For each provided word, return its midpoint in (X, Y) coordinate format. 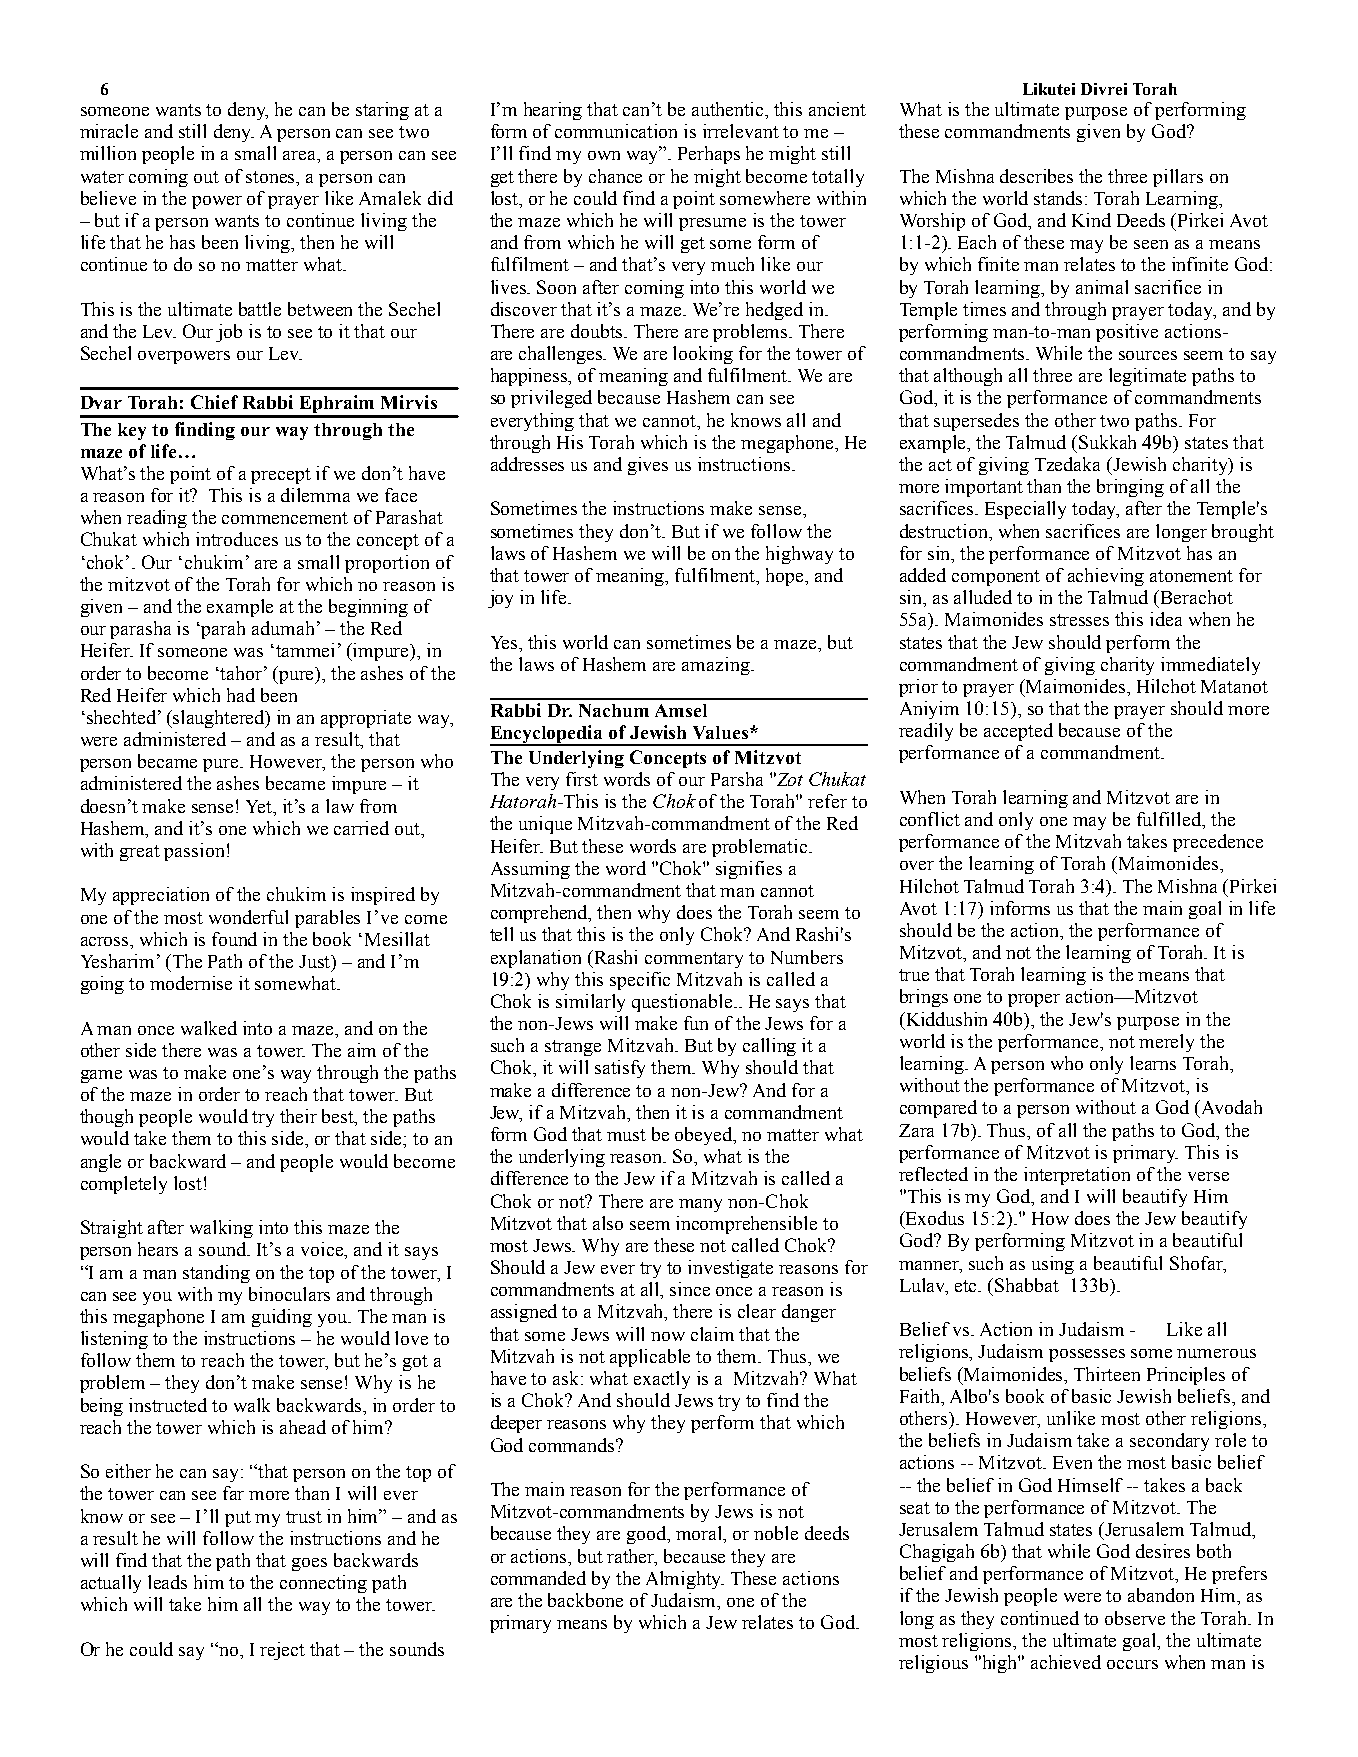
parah (223, 630)
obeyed (705, 1136)
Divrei (1104, 89)
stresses (1079, 620)
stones (272, 177)
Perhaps (709, 155)
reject (282, 1651)
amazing (717, 666)
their (298, 1116)
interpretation (1077, 1176)
